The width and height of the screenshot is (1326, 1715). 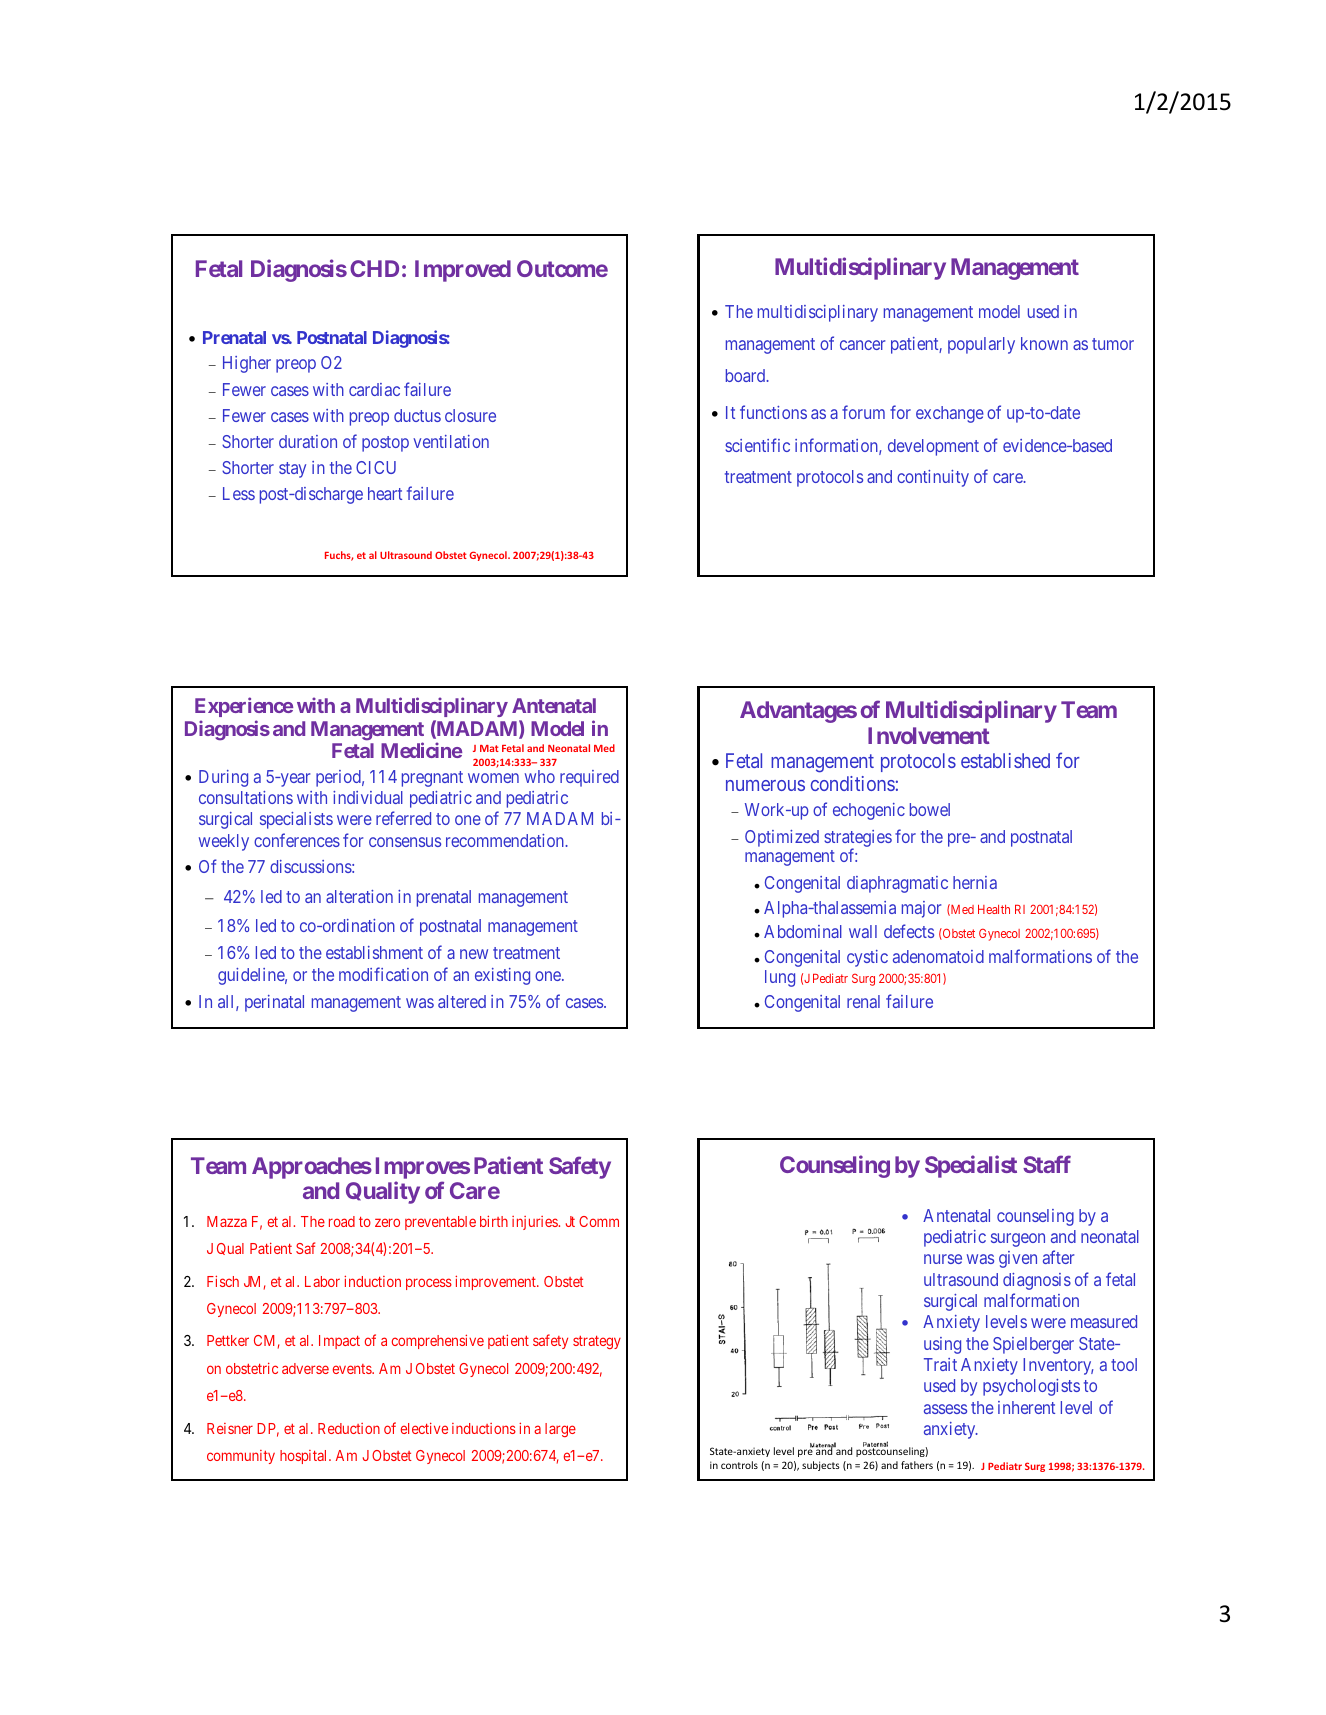 I want to click on Improved, so click(x=463, y=271).
